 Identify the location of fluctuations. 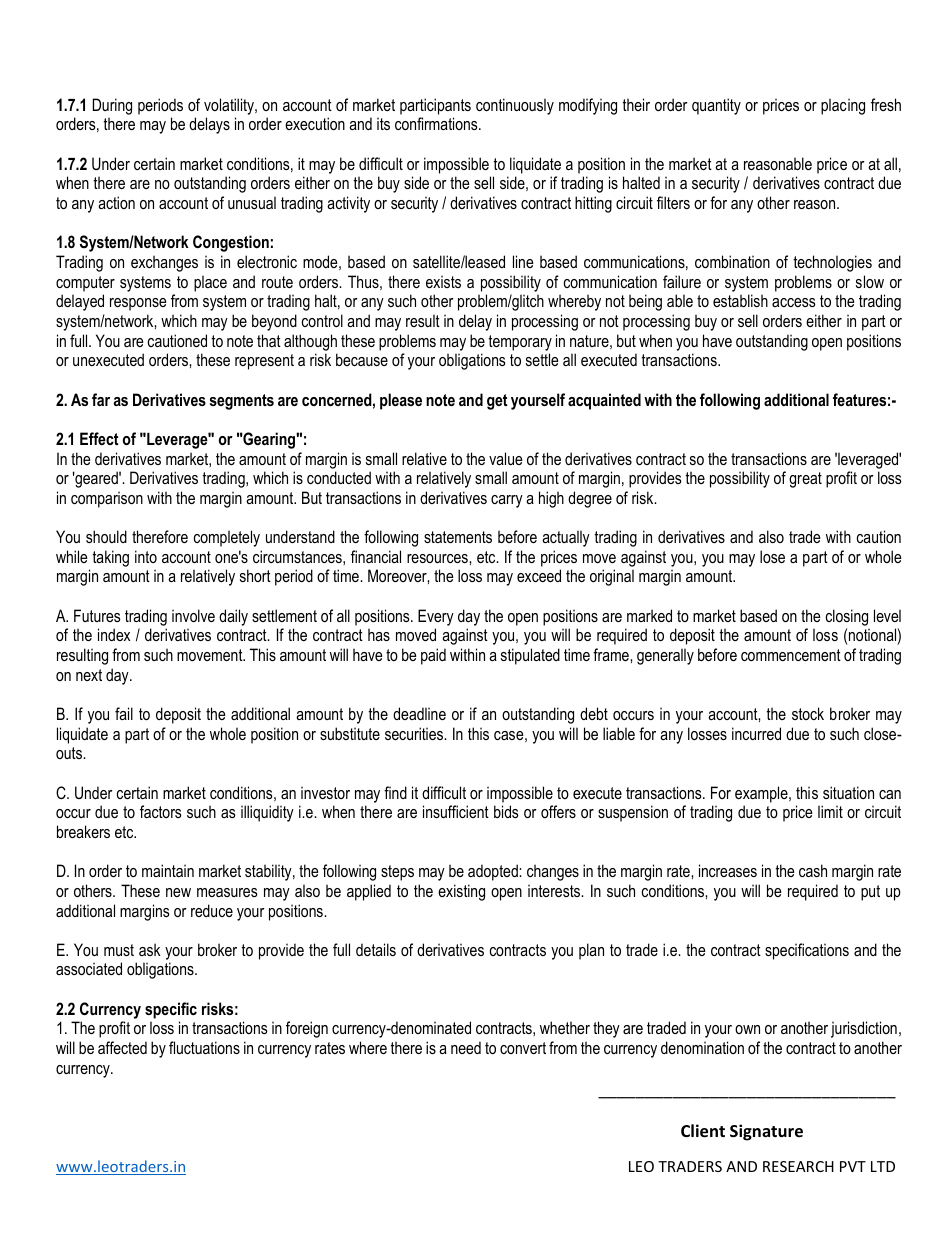
(204, 1047).
